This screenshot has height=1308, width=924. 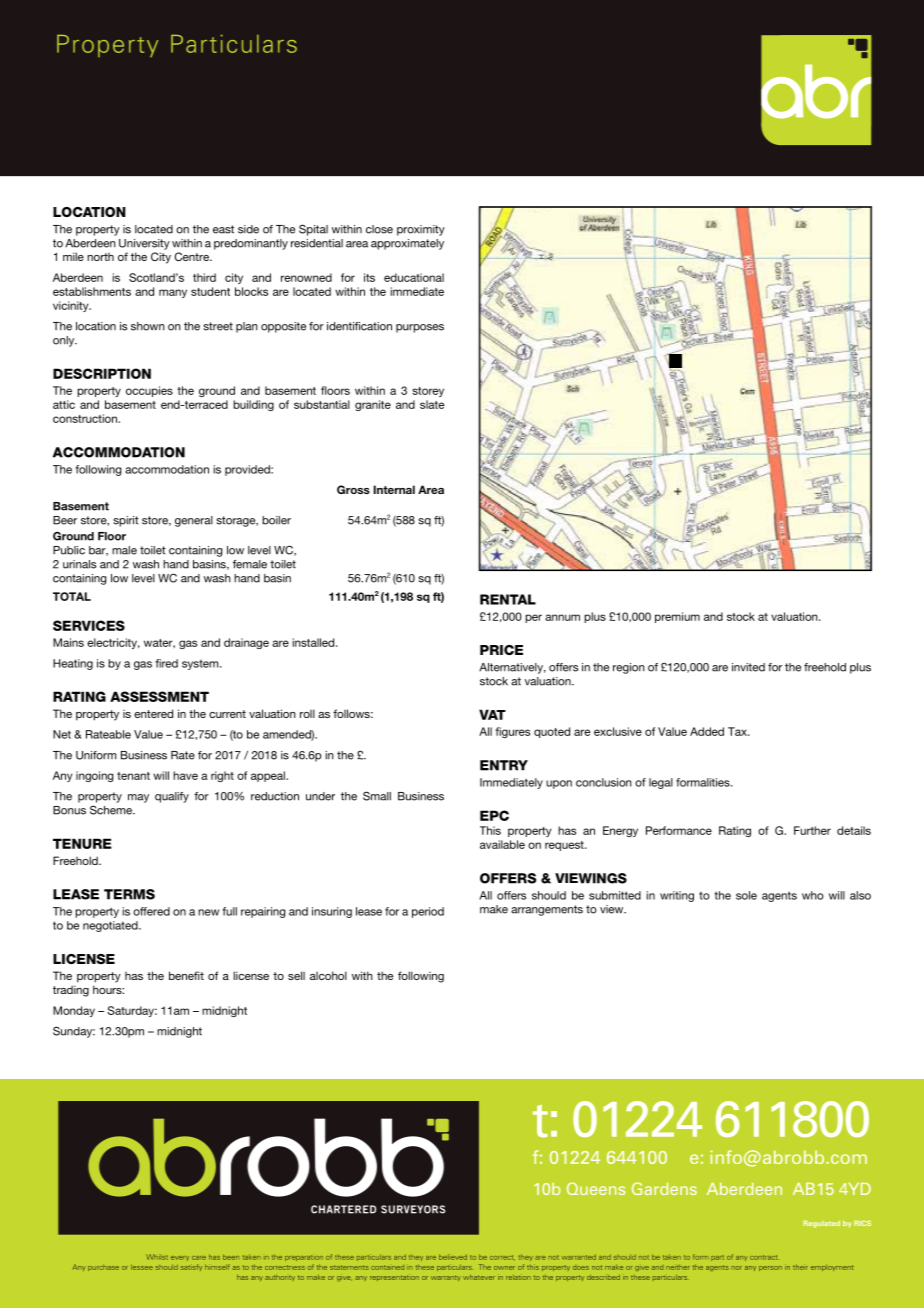 What do you see at coordinates (512, 732) in the screenshot?
I see `figures` at bounding box center [512, 732].
